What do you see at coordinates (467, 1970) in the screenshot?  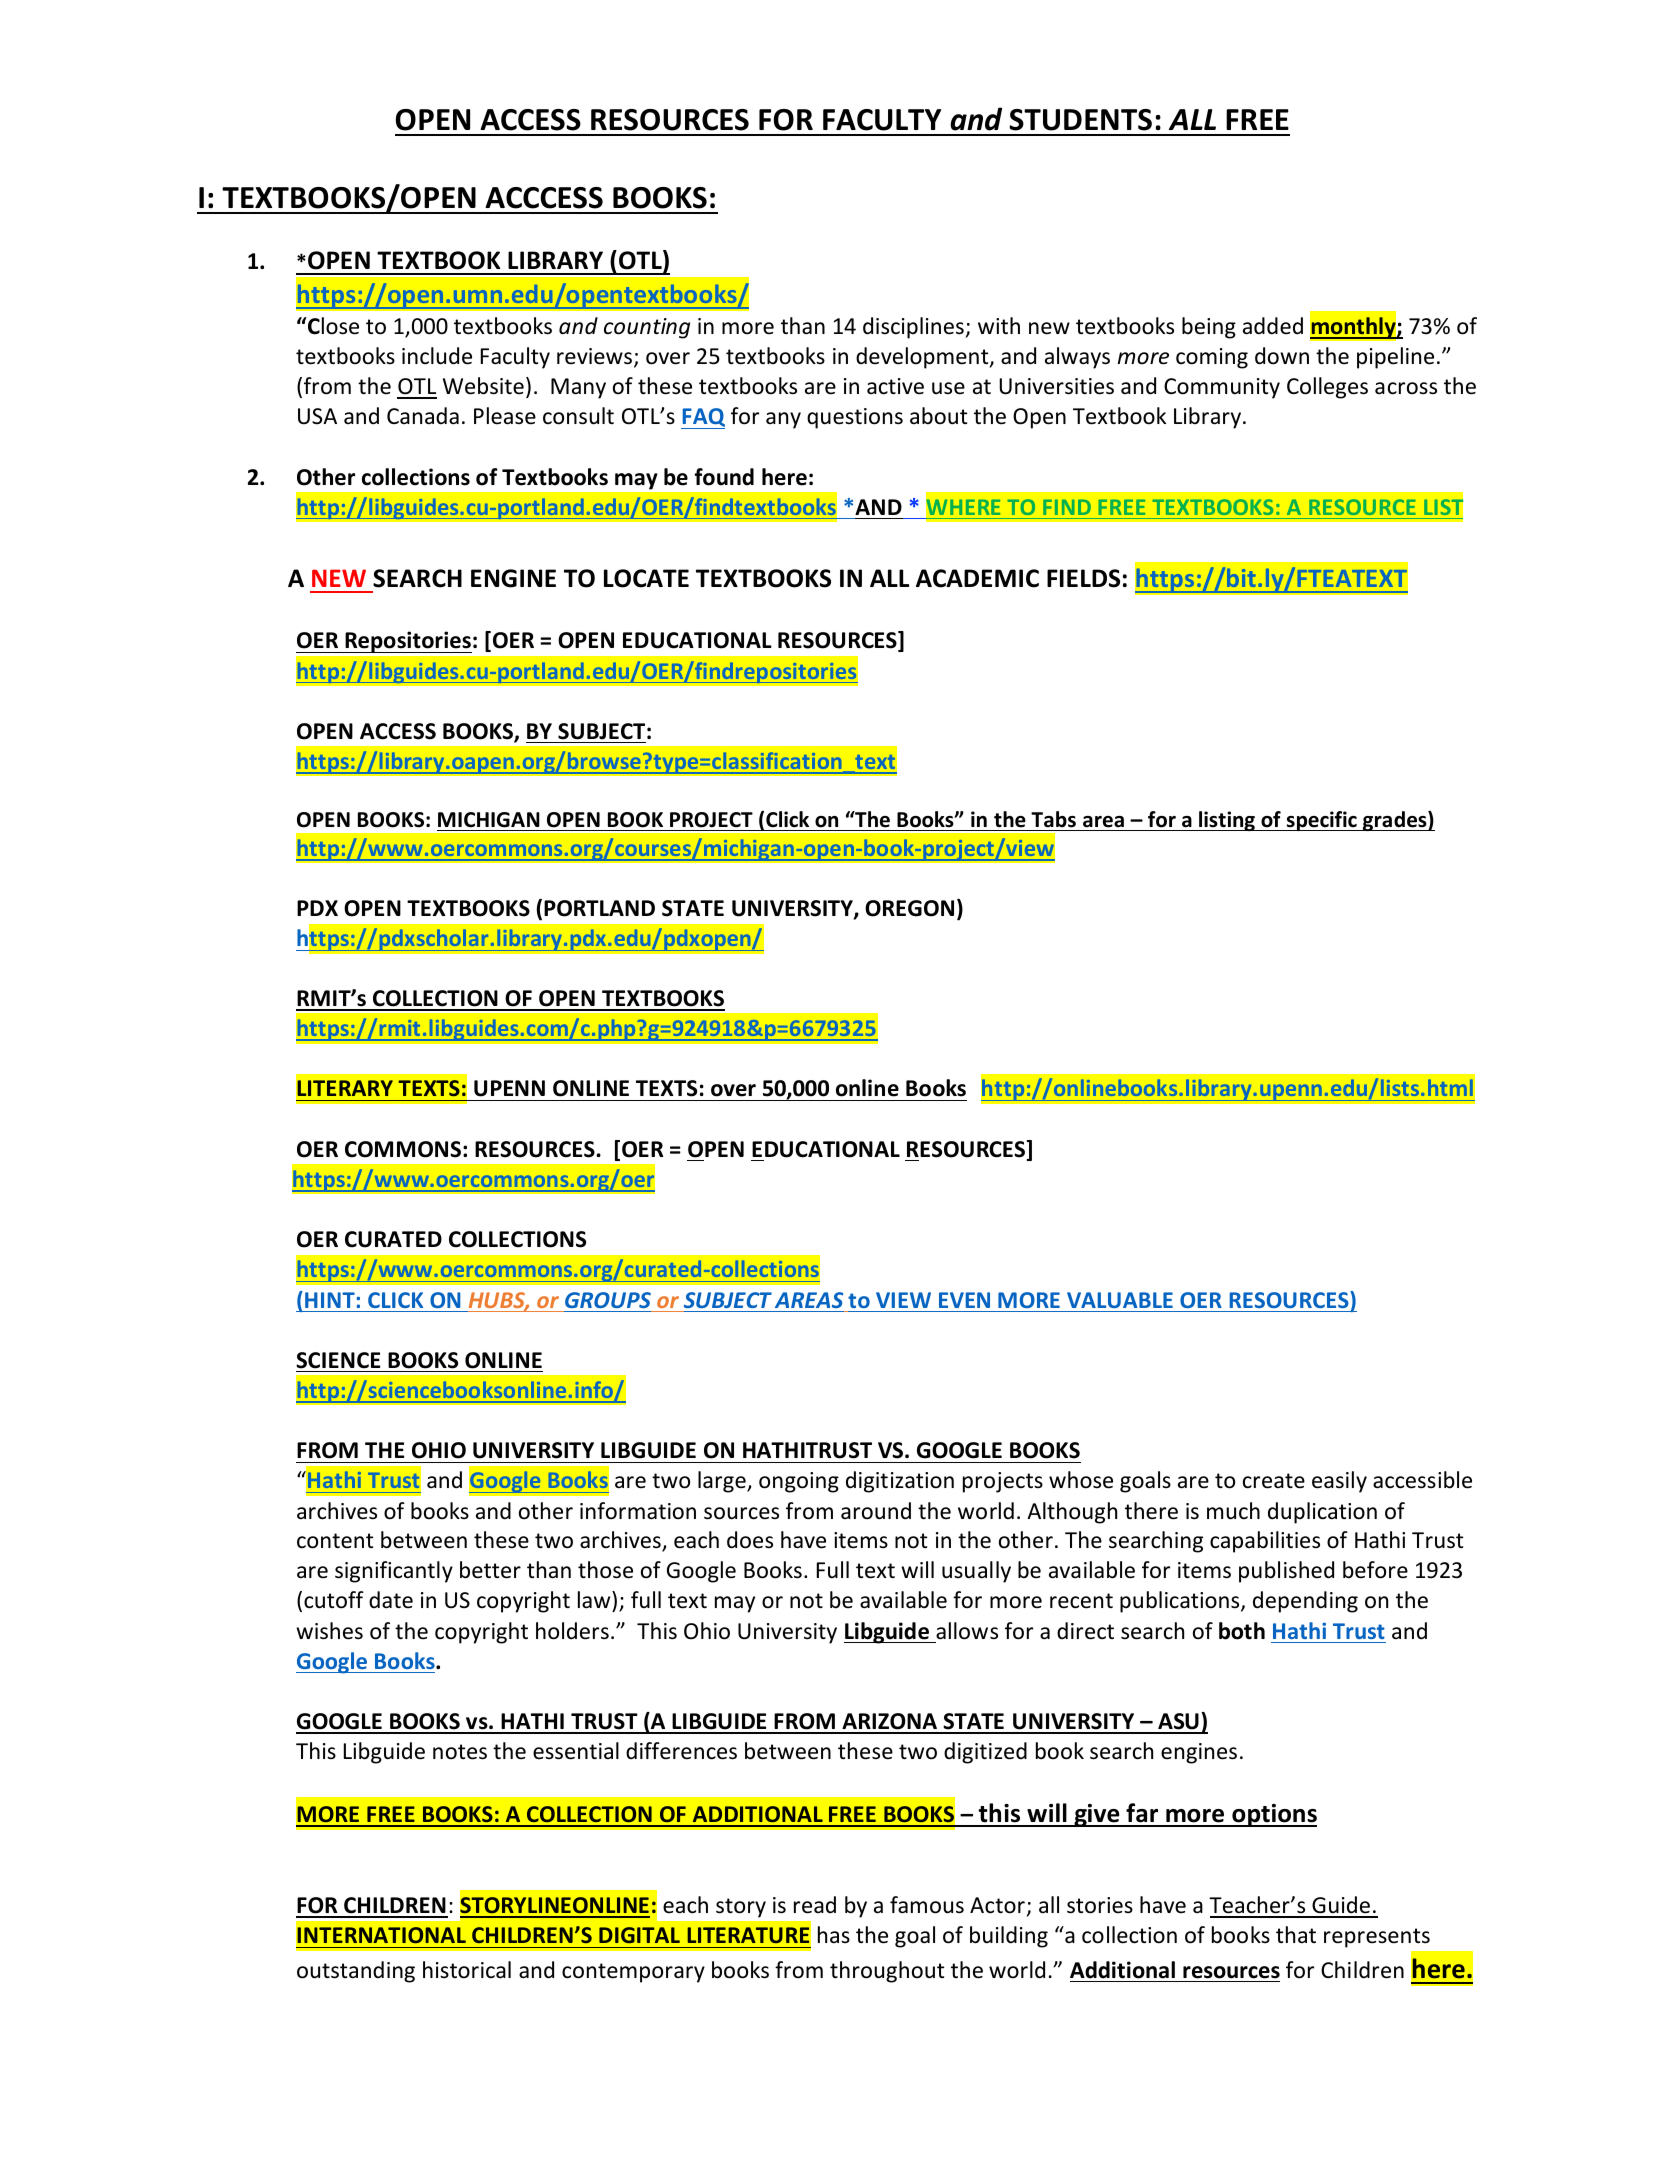 I see `historical` at bounding box center [467, 1970].
